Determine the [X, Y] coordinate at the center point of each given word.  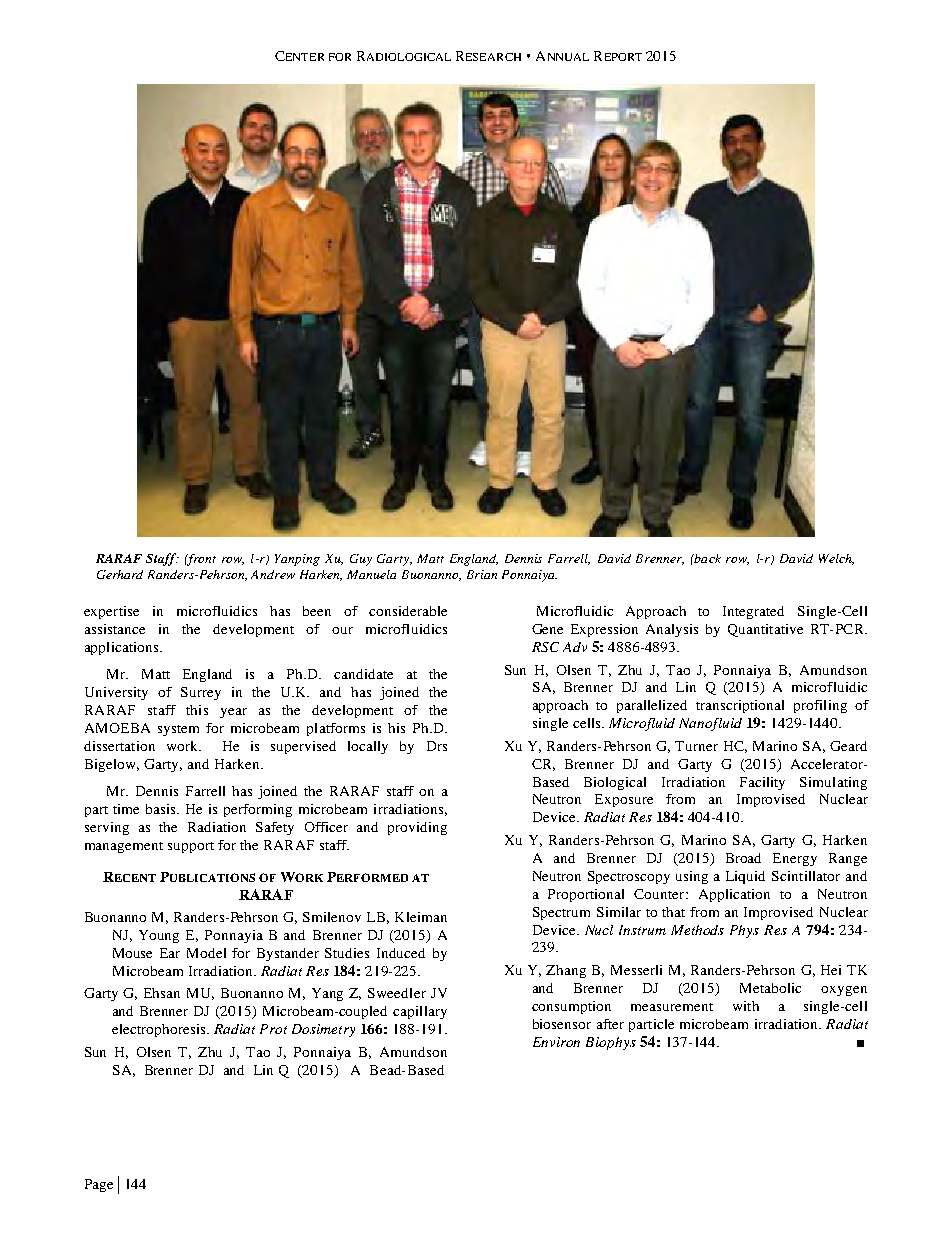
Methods [697, 930]
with [746, 1006]
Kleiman [421, 917]
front [200, 560]
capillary [420, 1012]
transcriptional [740, 706]
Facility [762, 783]
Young [159, 936]
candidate [363, 674]
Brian [482, 574]
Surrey [201, 693]
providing [417, 828]
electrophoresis [160, 1030]
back [706, 558]
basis [162, 809]
